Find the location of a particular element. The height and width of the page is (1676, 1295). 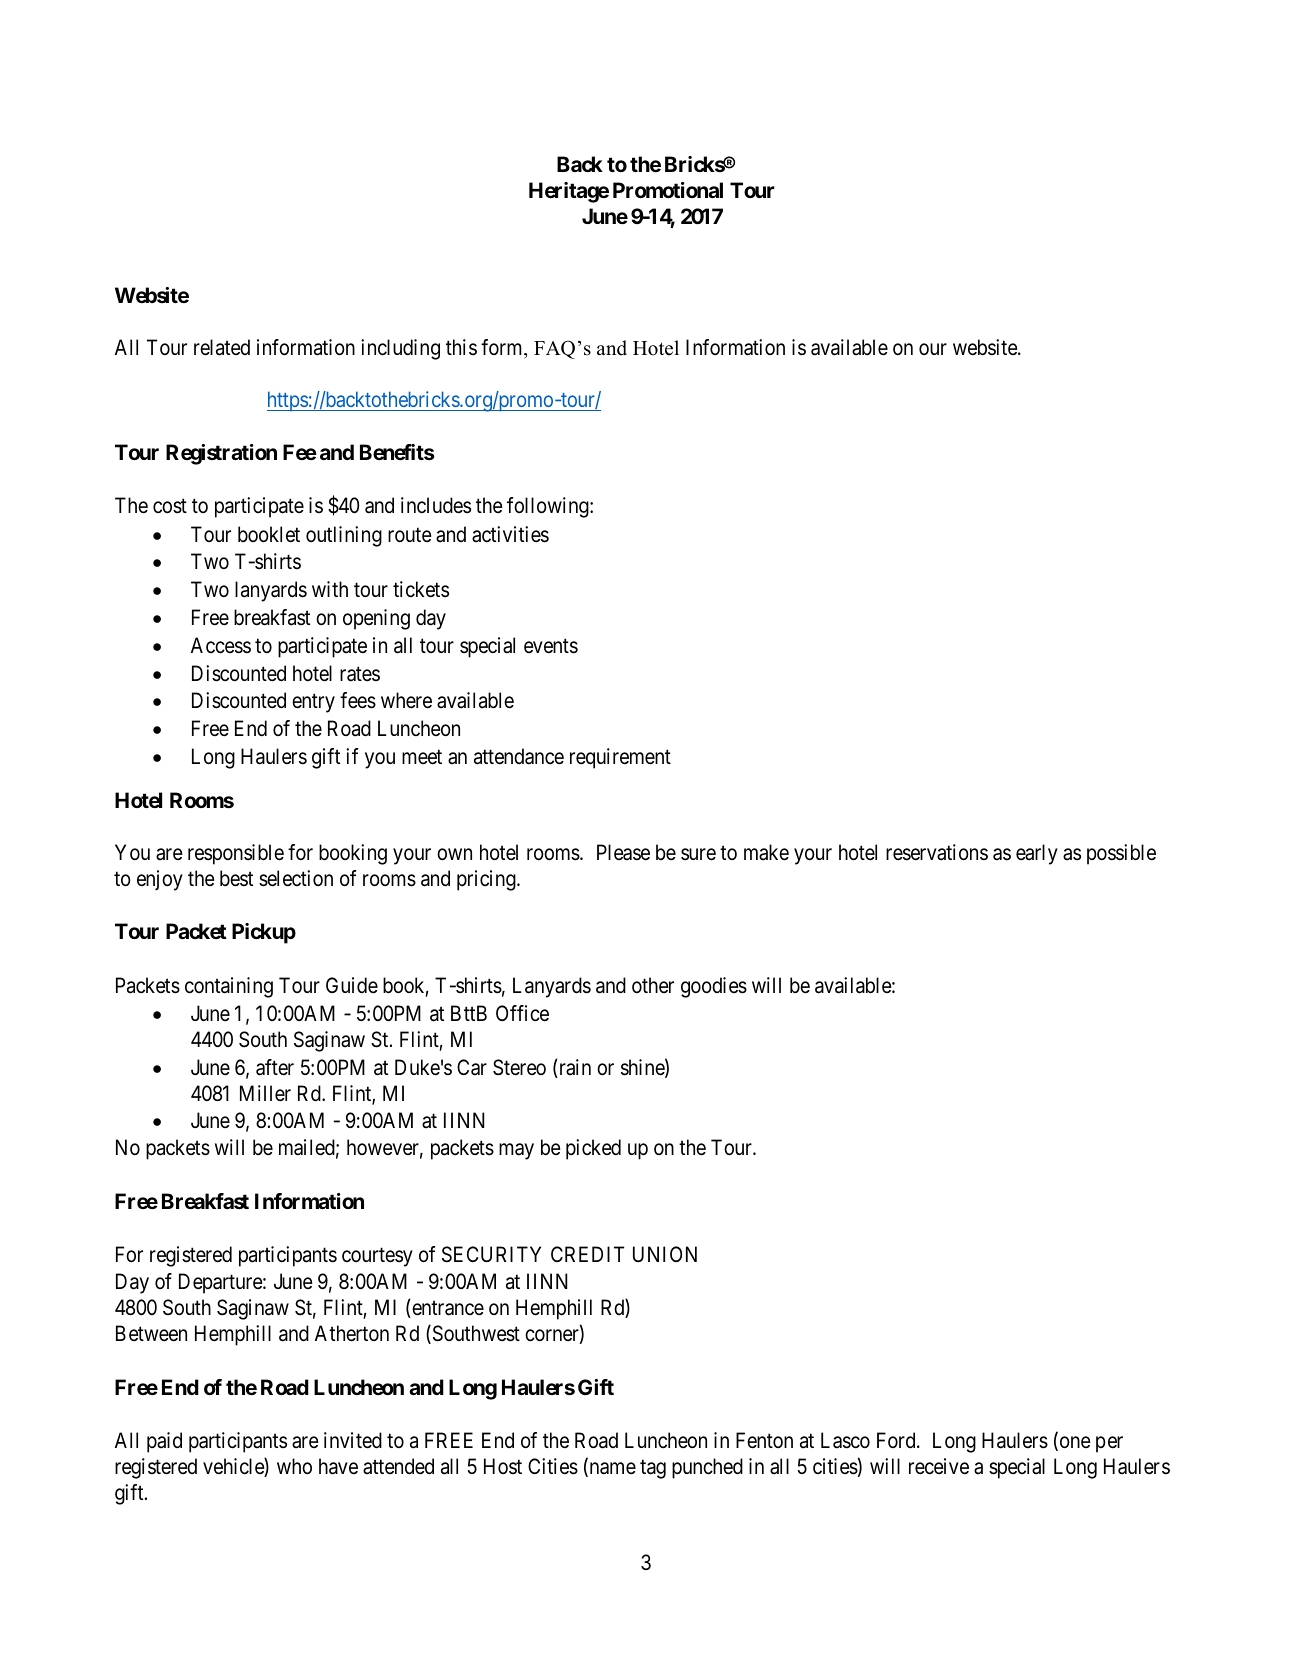

who is located at coordinates (294, 1466).
